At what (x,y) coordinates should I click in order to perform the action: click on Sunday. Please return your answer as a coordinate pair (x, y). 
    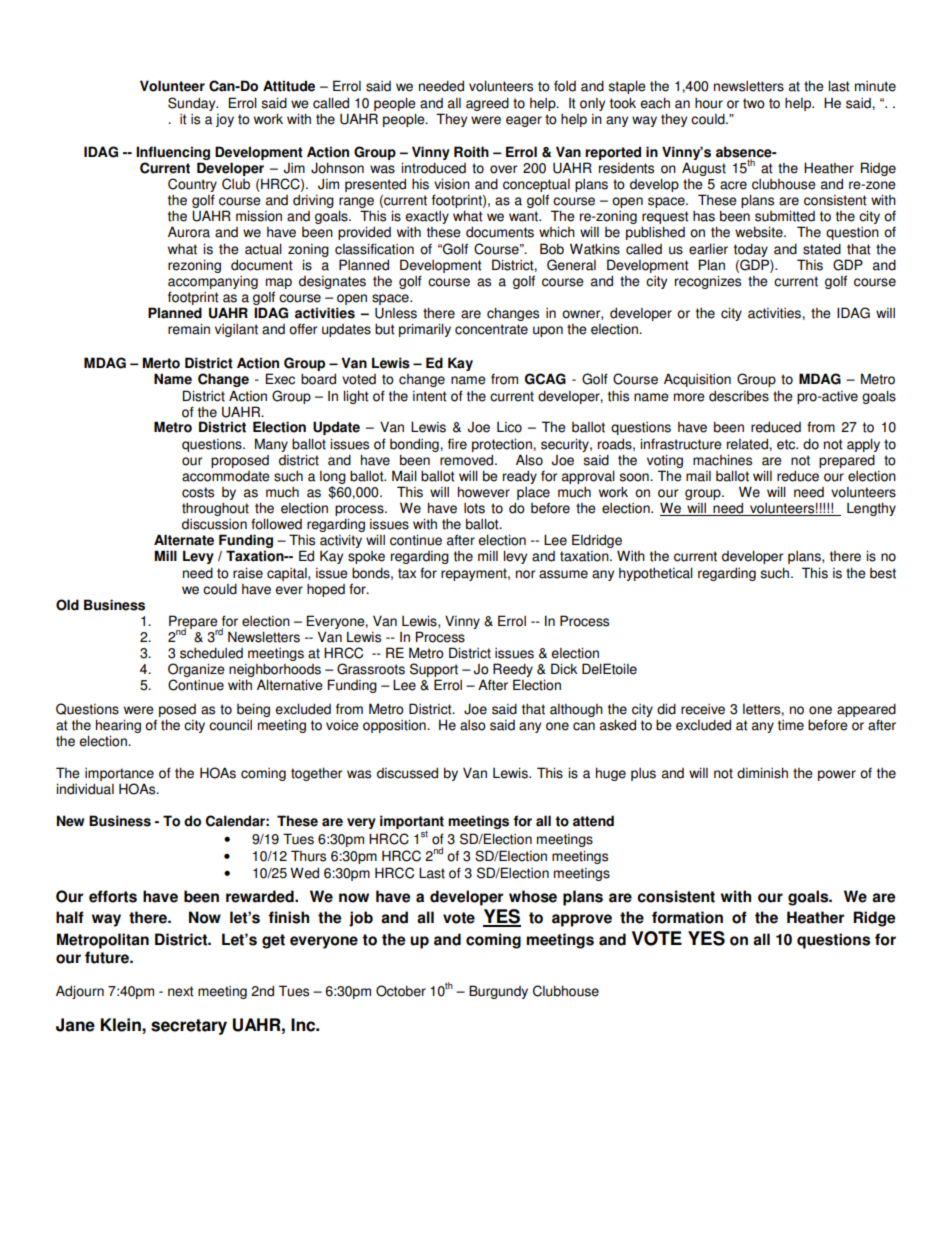
    Looking at the image, I should click on (193, 104).
